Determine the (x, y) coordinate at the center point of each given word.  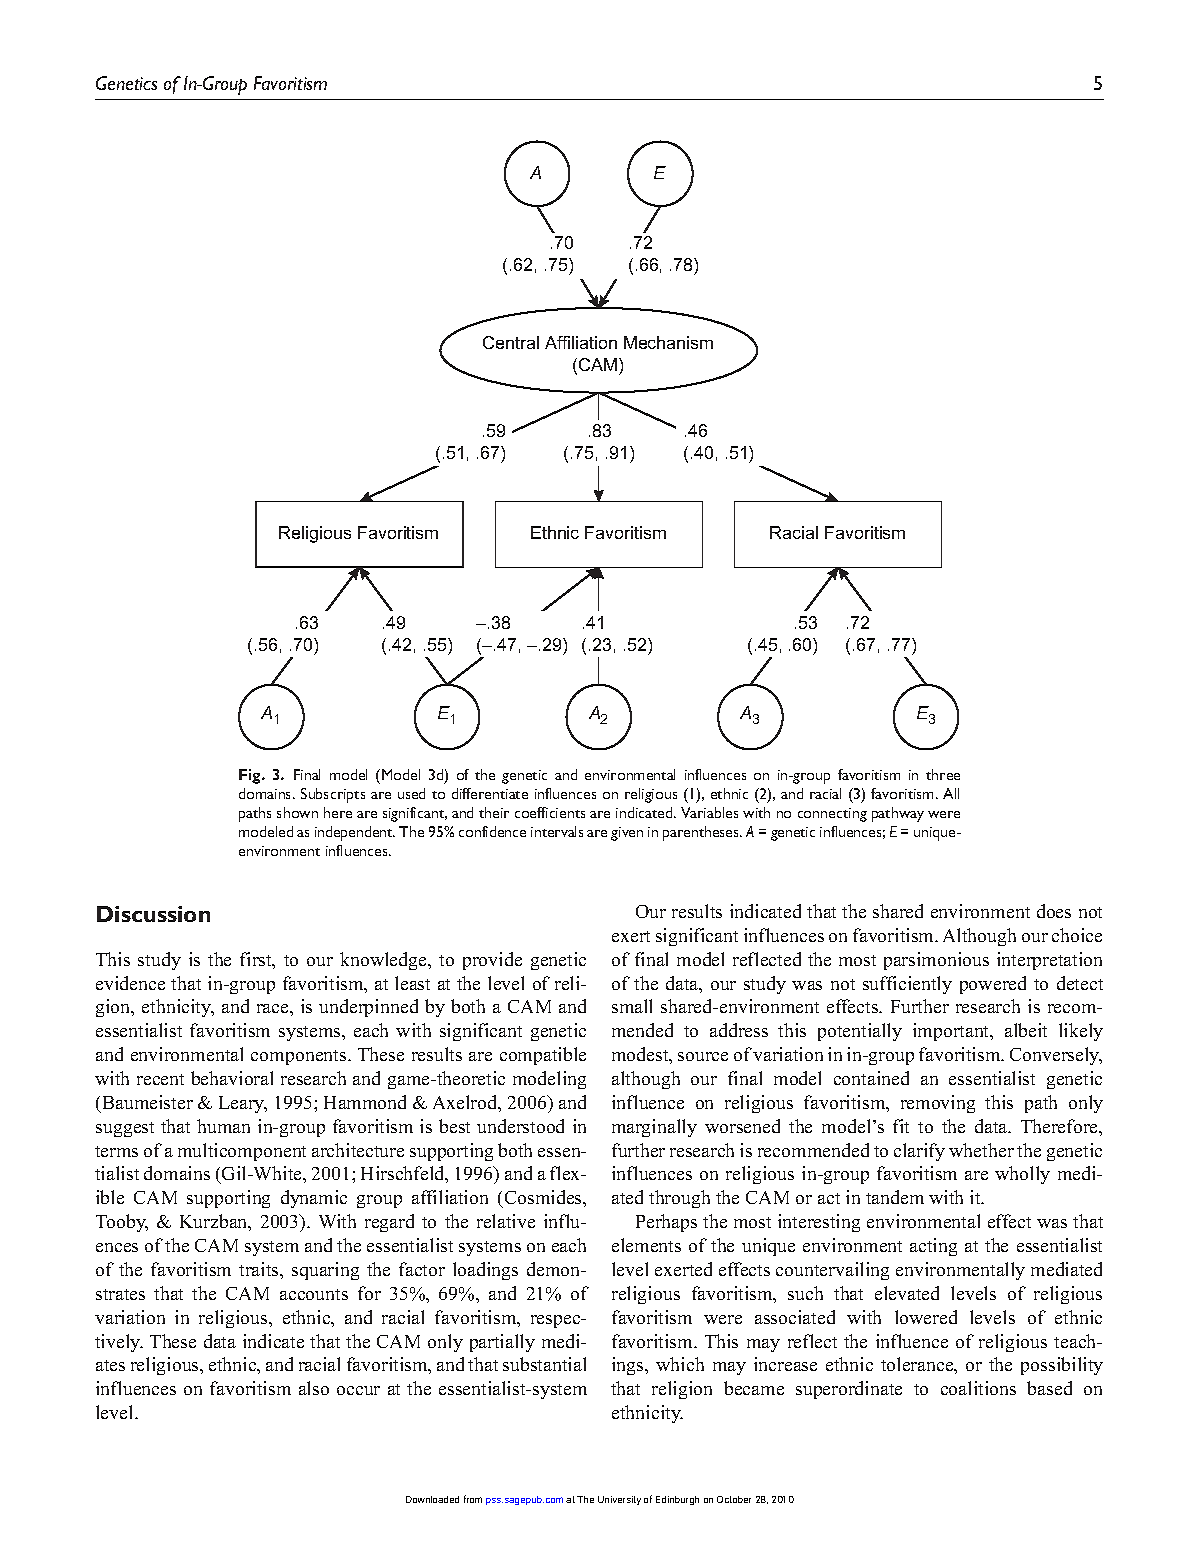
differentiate (490, 793)
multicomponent (242, 1152)
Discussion (153, 914)
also (314, 1388)
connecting (832, 815)
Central (511, 342)
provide (492, 961)
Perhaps (666, 1223)
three (943, 774)
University (619, 1500)
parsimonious (936, 961)
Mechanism (668, 342)
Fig (251, 776)
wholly (1022, 1175)
